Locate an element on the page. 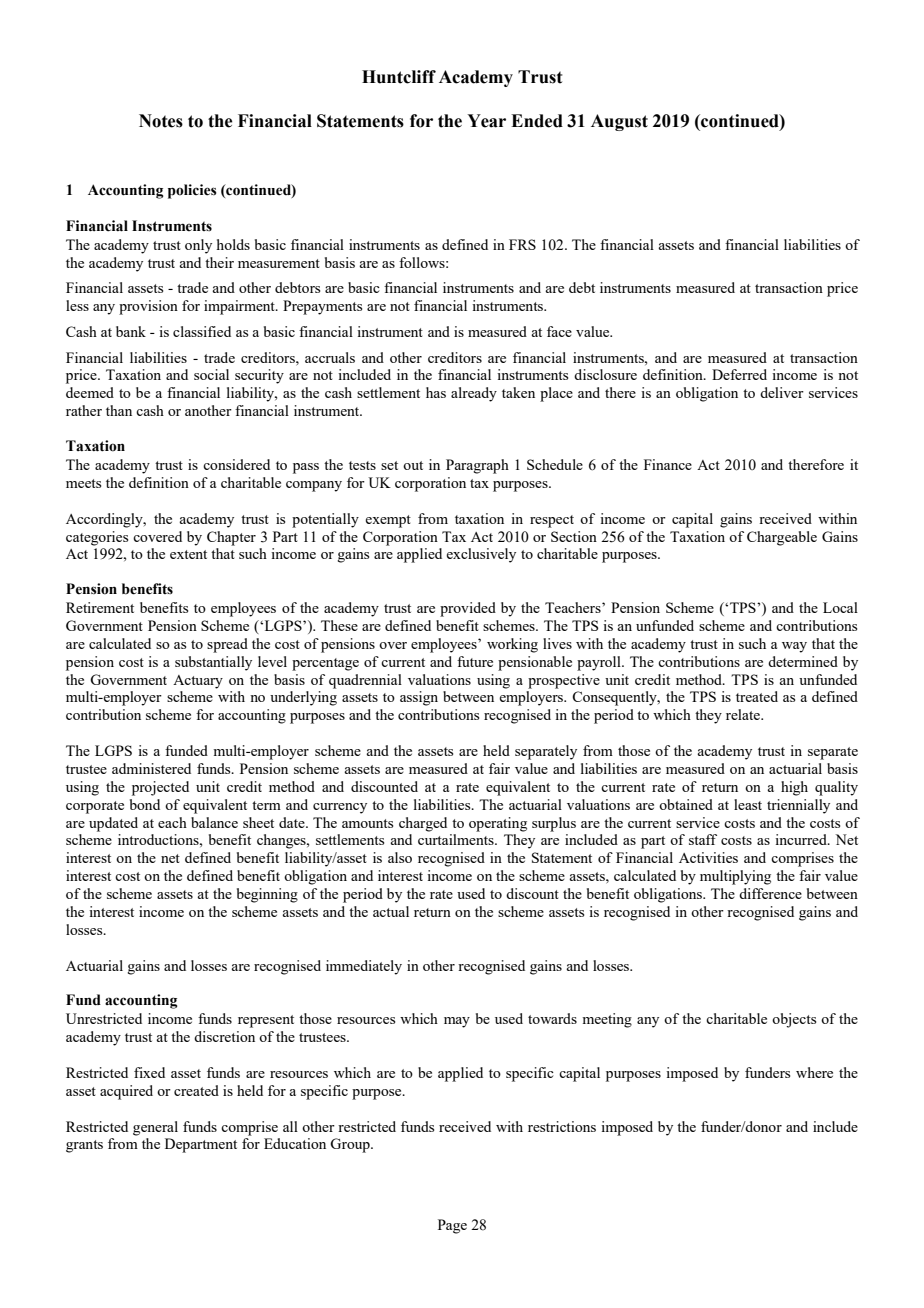 The height and width of the document is (1308, 924). Actuary is located at coordinates (198, 682).
